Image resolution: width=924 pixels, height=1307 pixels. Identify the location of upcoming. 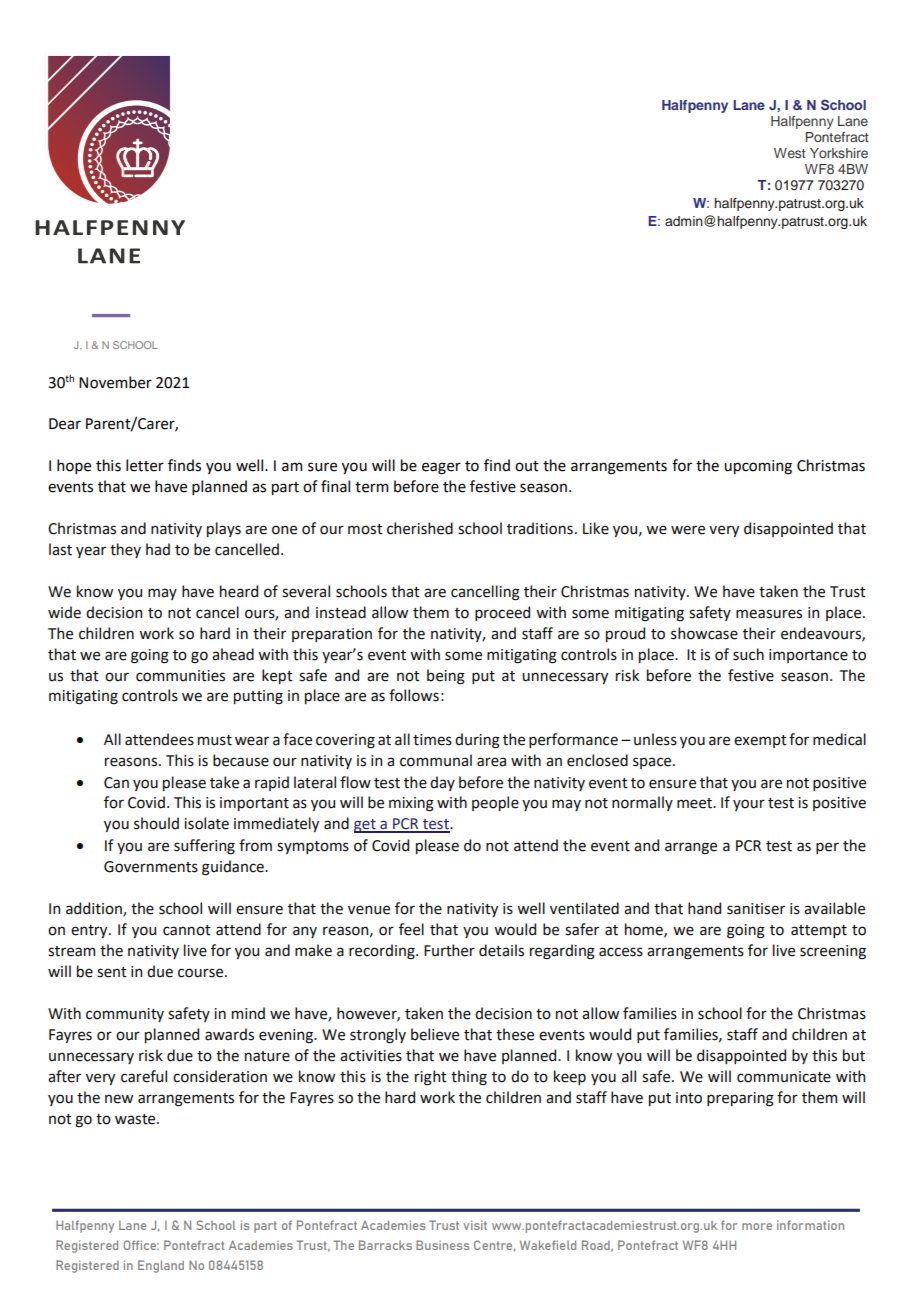
(758, 467).
